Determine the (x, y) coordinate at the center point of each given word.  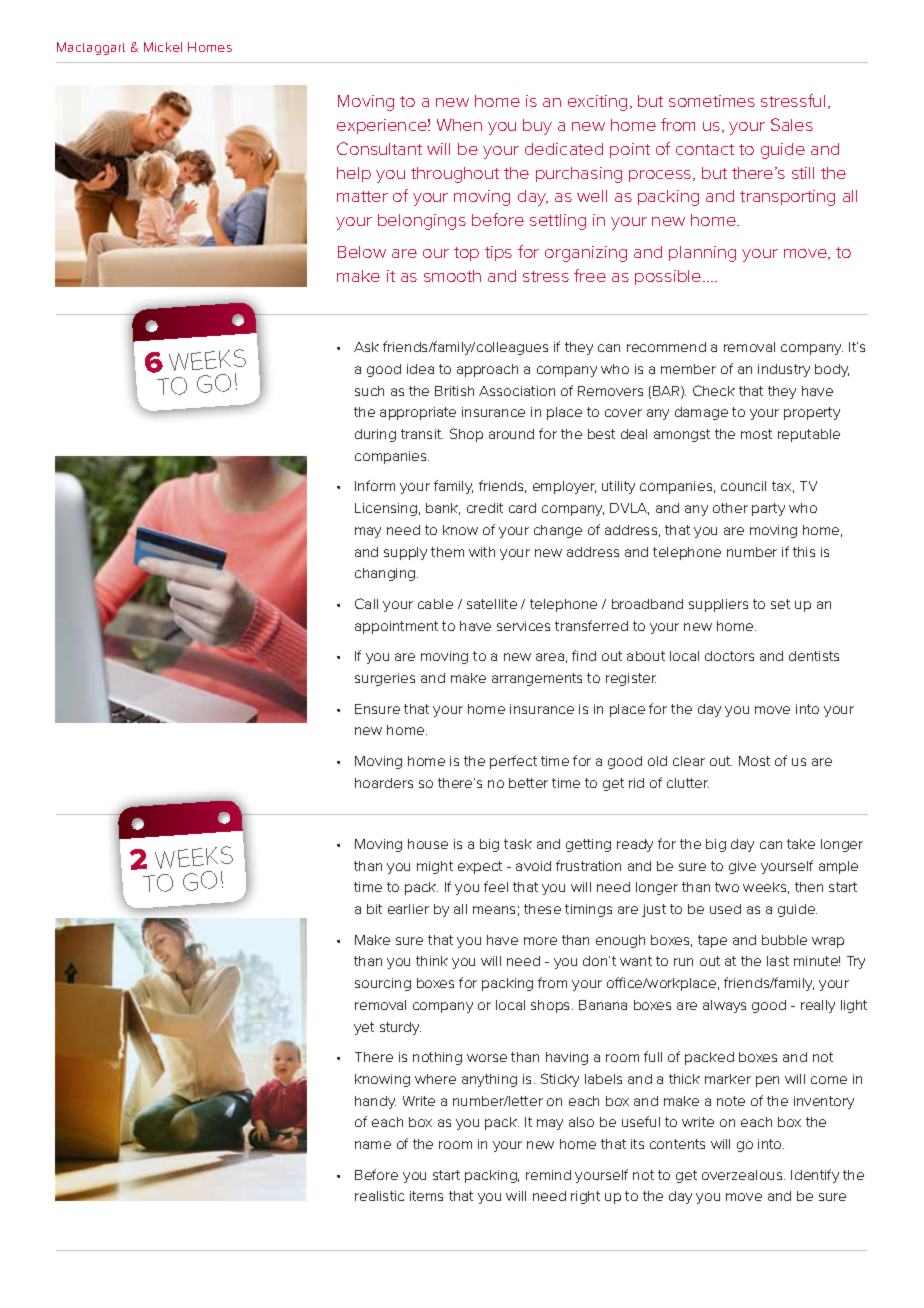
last (778, 961)
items (426, 1196)
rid (636, 783)
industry (784, 370)
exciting (597, 103)
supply (405, 553)
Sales (792, 124)
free (590, 275)
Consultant (379, 148)
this (804, 552)
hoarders (384, 783)
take (801, 844)
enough (620, 941)
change (558, 531)
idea (420, 369)
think (432, 961)
